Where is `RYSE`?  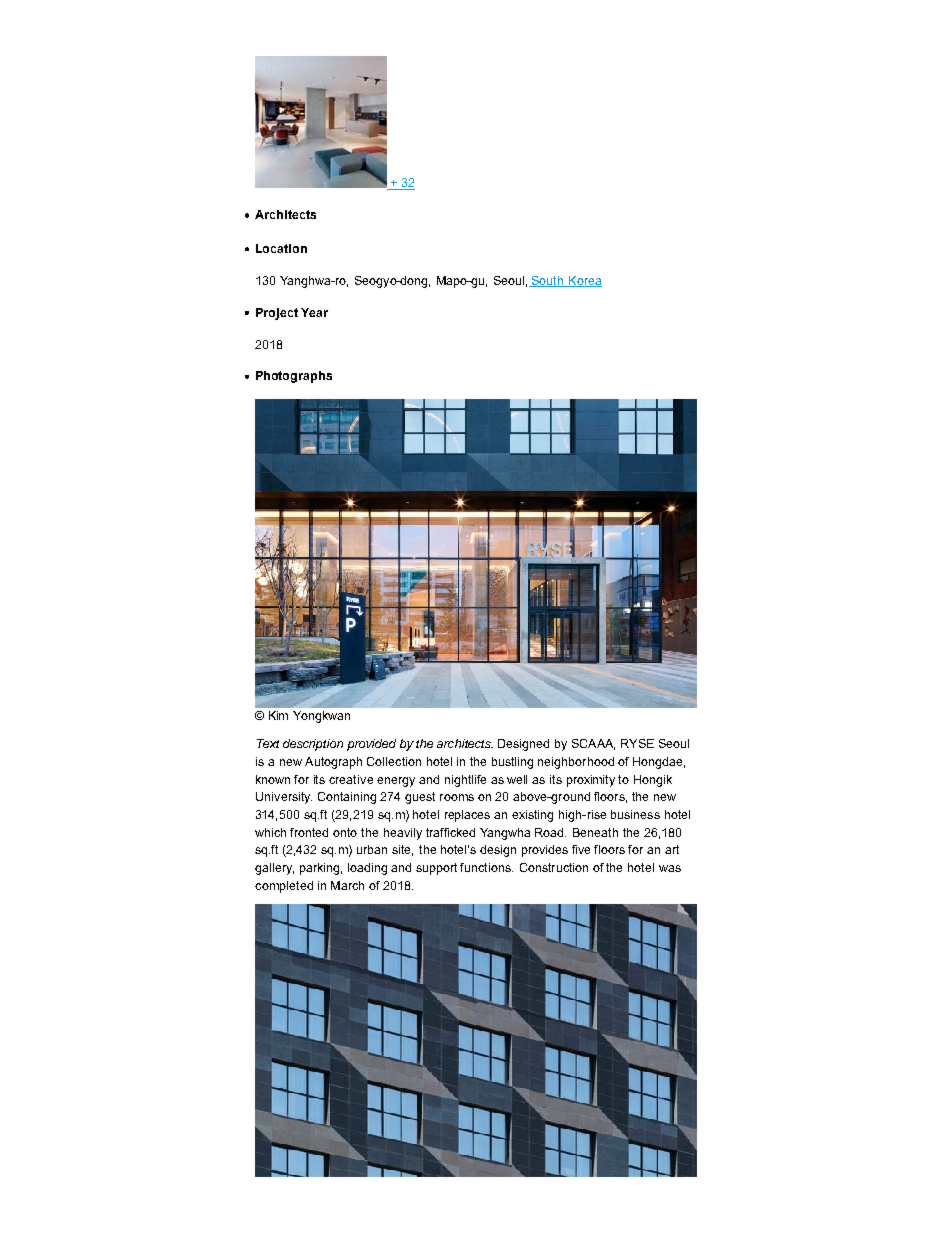 RYSE is located at coordinates (637, 743).
